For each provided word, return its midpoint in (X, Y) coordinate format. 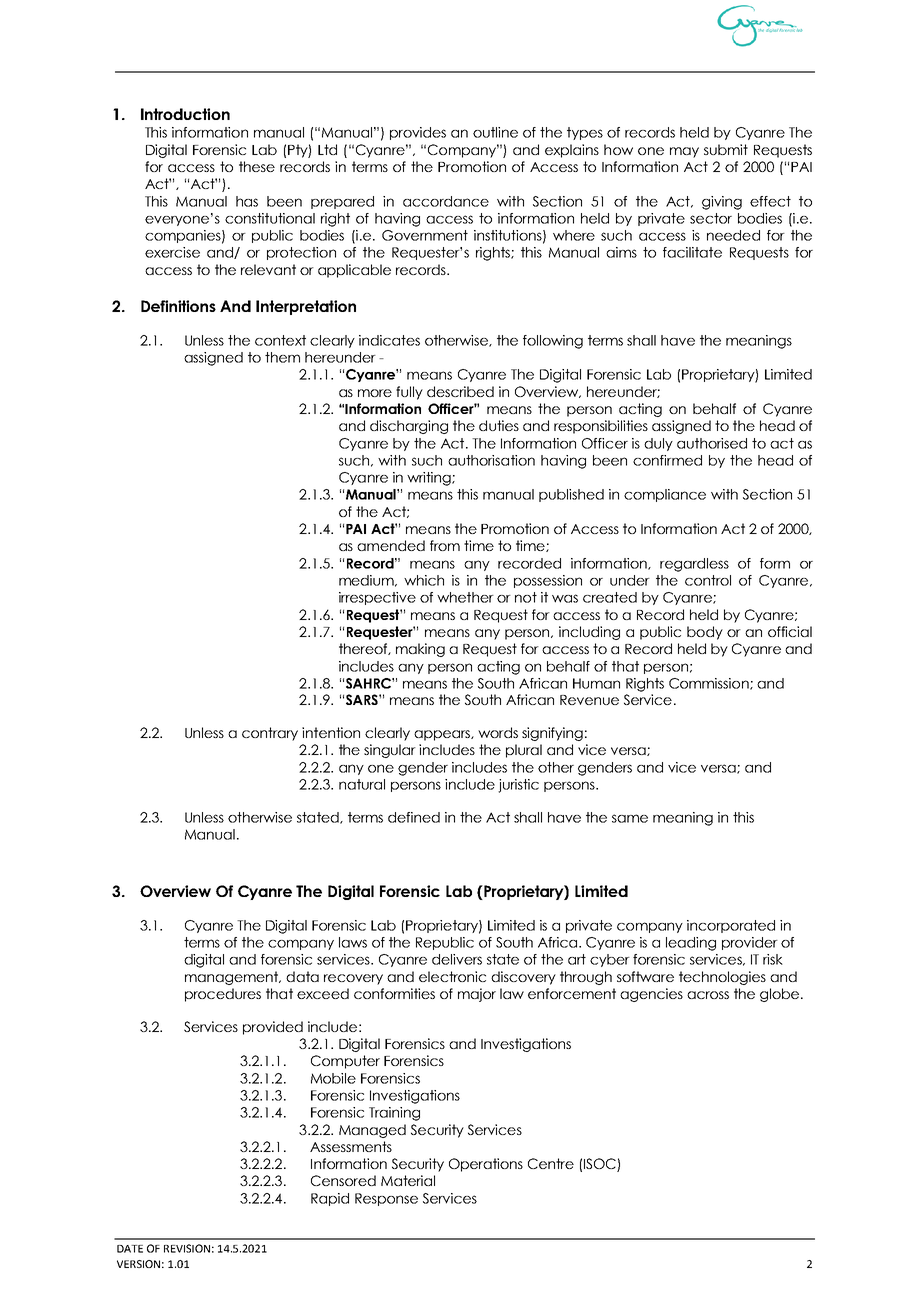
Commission (710, 684)
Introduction (185, 114)
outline (495, 132)
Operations (486, 1165)
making (420, 650)
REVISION (187, 1248)
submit (726, 149)
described (460, 391)
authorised (712, 443)
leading (691, 944)
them (282, 357)
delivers (457, 959)
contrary (270, 734)
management (233, 978)
